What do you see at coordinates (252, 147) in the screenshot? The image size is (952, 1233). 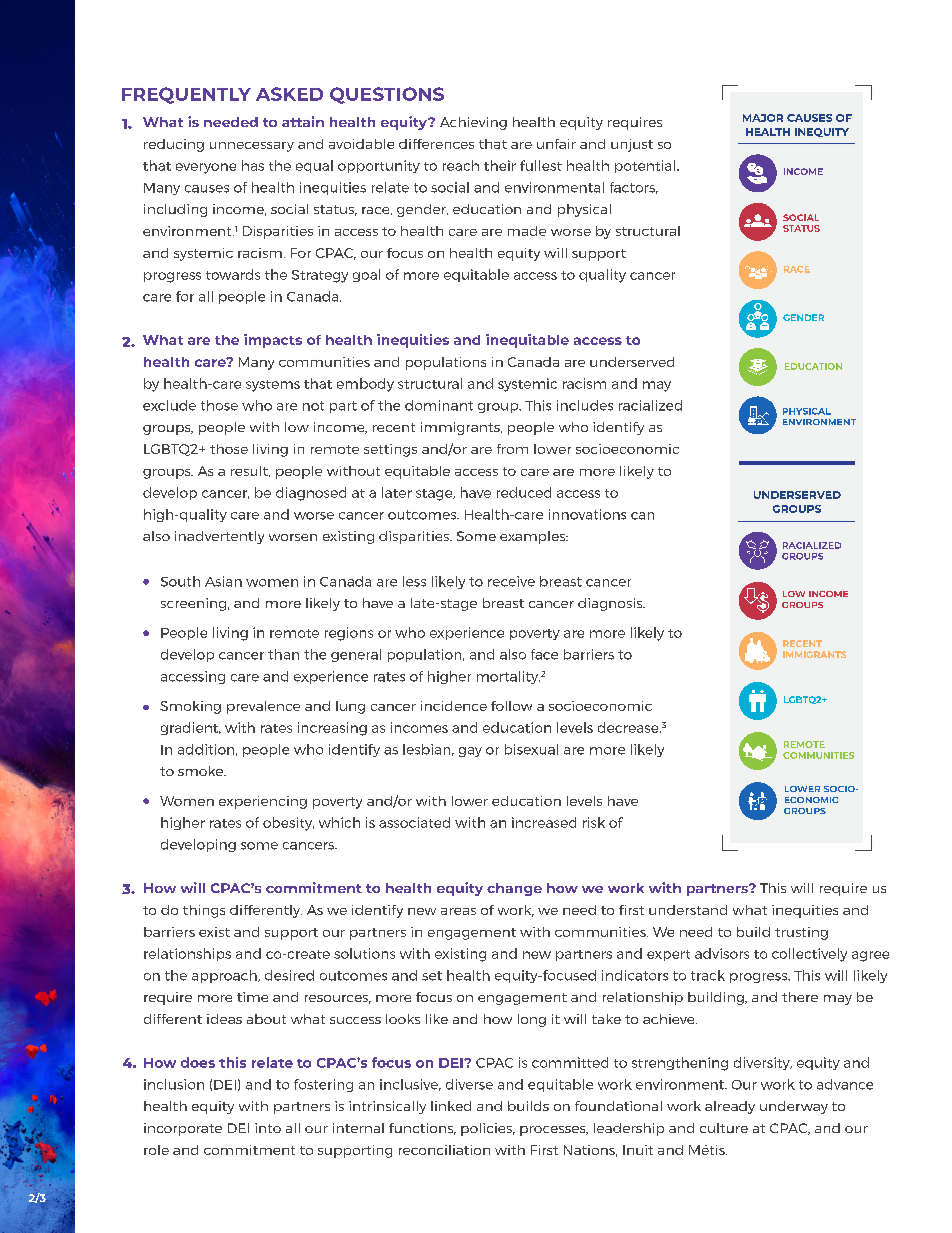 I see `unnecessary` at bounding box center [252, 147].
